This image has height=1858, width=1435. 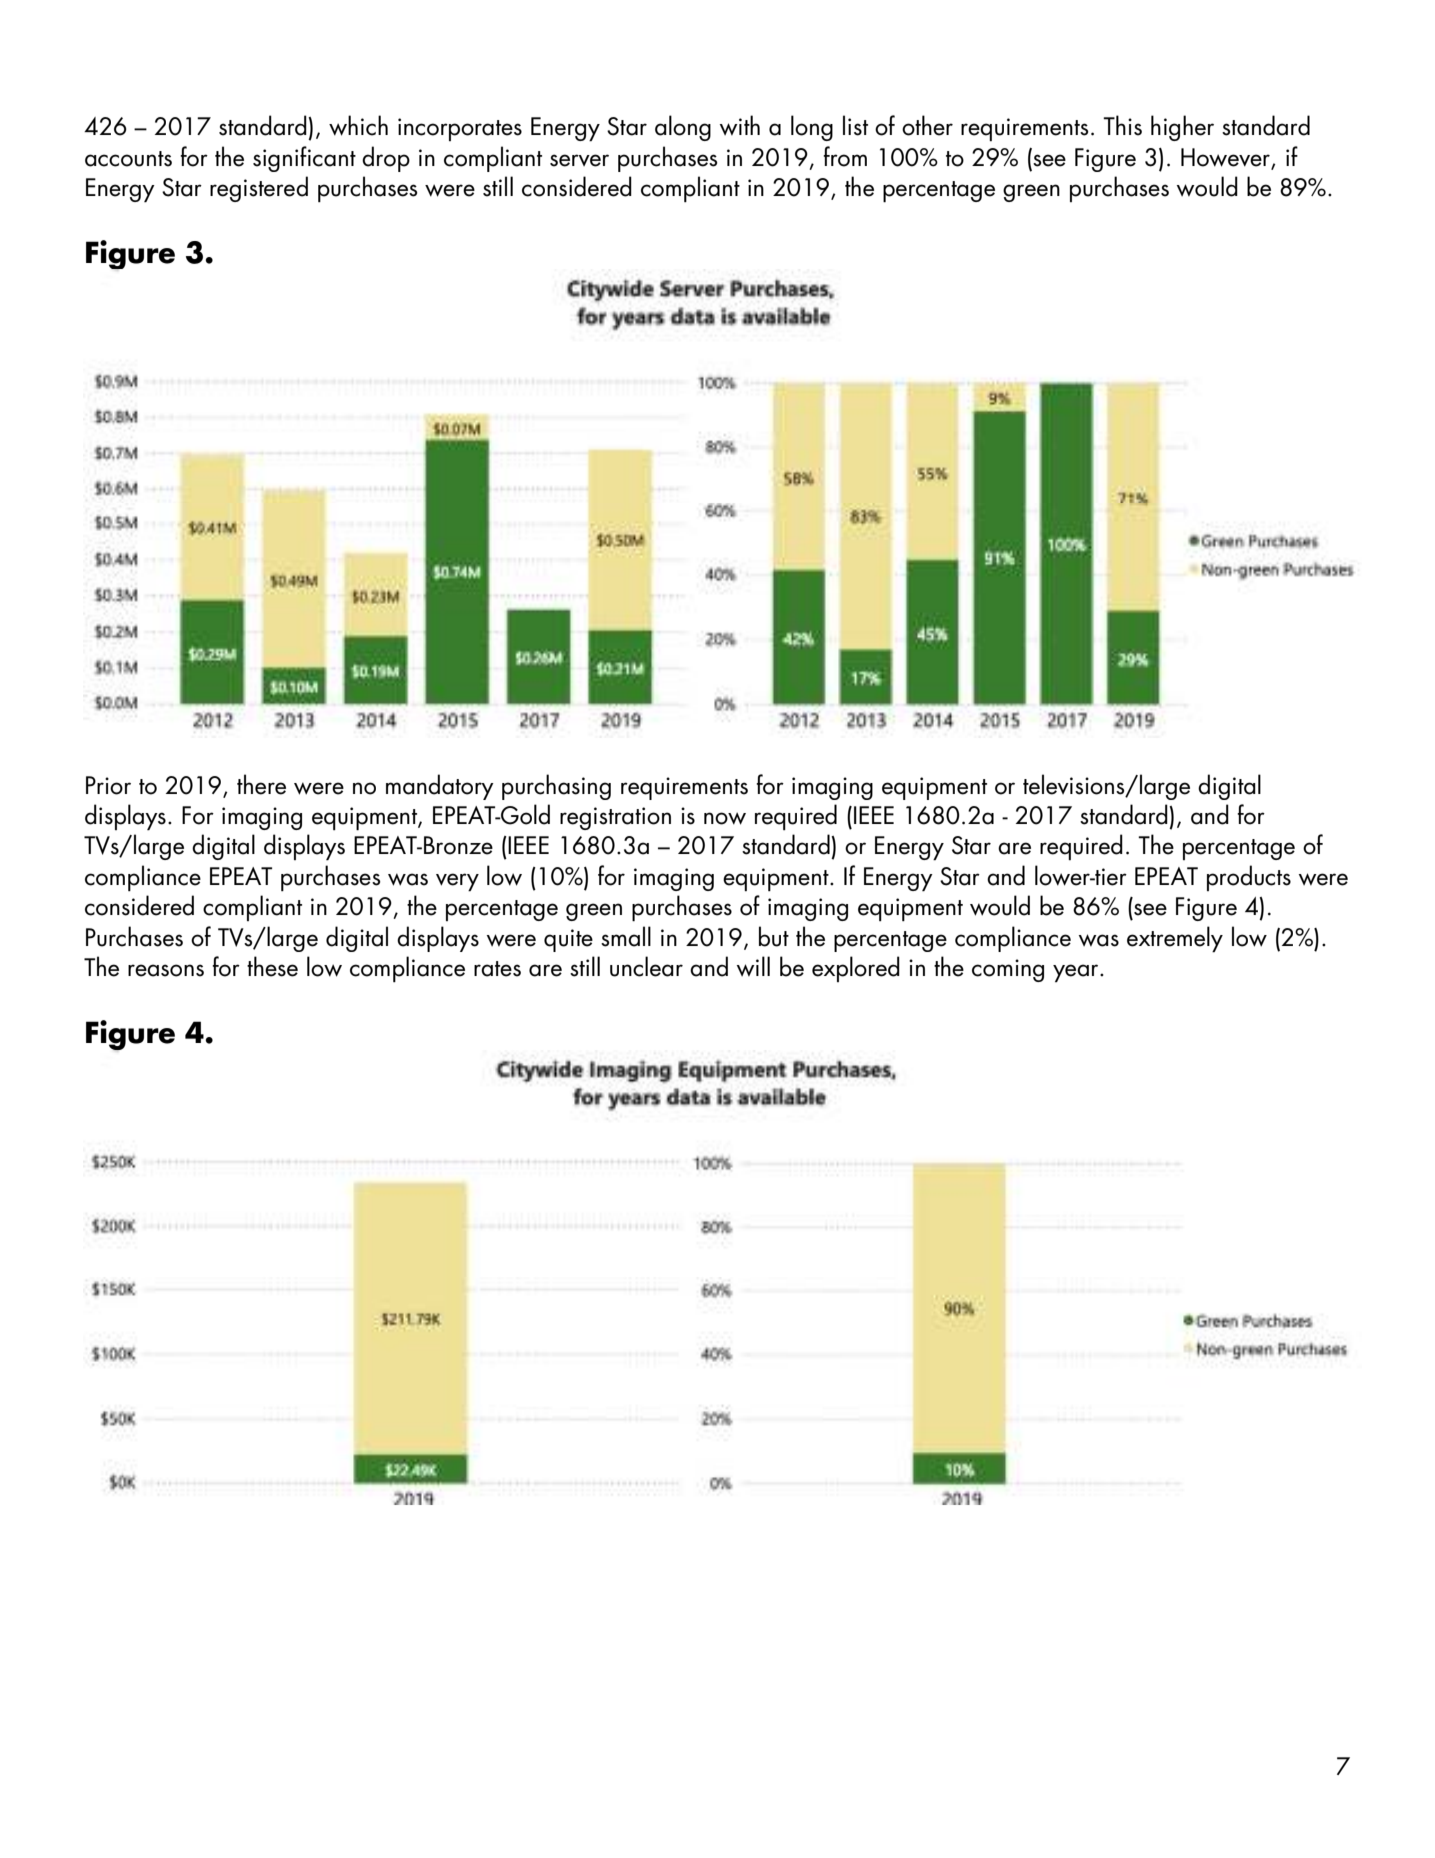 What do you see at coordinates (304, 159) in the image?
I see `significant` at bounding box center [304, 159].
